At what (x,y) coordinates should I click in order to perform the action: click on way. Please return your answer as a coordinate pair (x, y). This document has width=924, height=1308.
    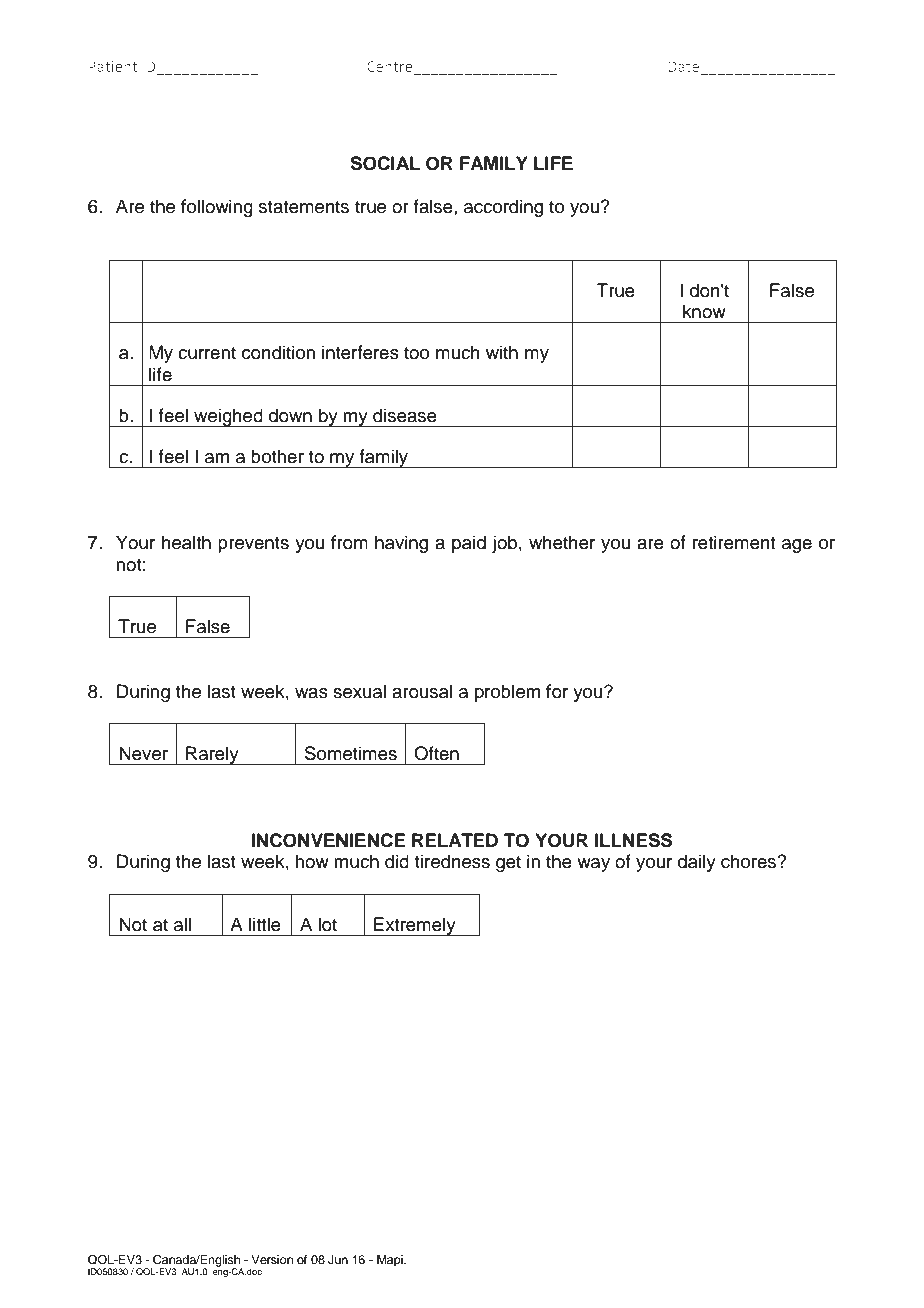
    Looking at the image, I should click on (593, 865).
